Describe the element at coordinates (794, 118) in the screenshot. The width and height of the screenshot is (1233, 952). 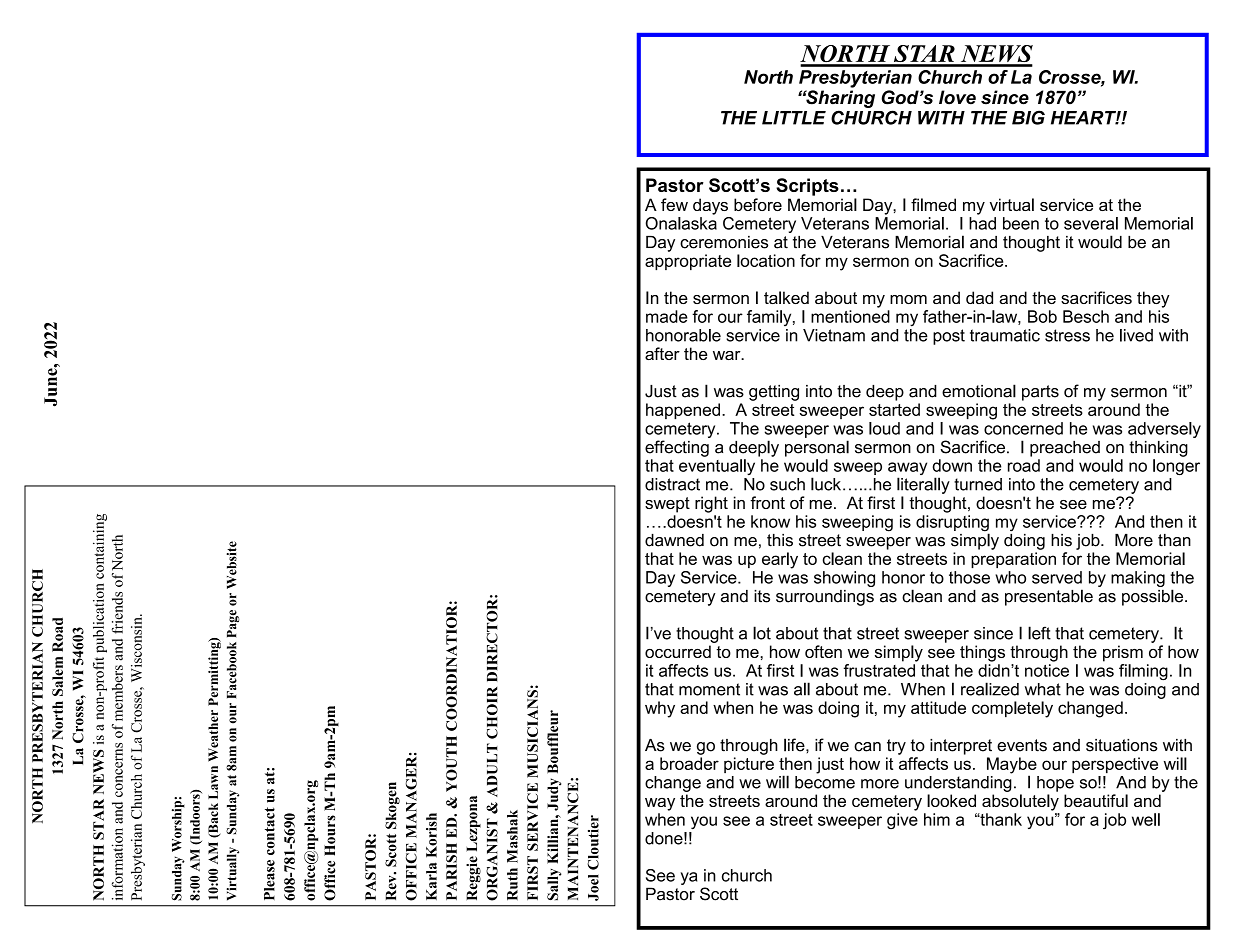
I see `LITTLE` at that location.
